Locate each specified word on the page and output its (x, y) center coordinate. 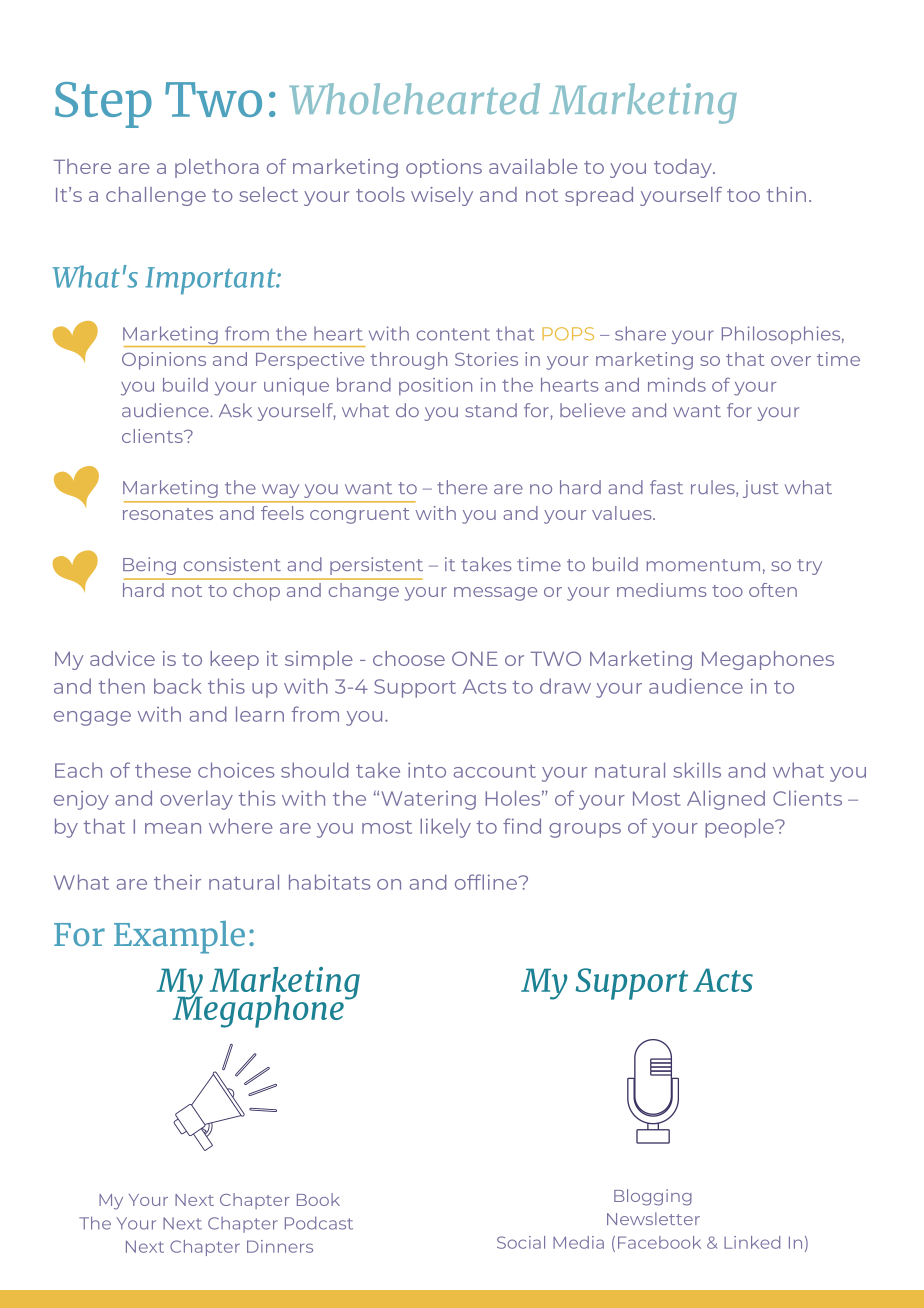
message (495, 594)
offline (487, 882)
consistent (232, 564)
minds (677, 385)
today (684, 168)
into (427, 770)
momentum (703, 565)
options (444, 168)
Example (179, 937)
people (740, 828)
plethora (217, 168)
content (453, 334)
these (163, 770)
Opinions (164, 361)
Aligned (726, 800)
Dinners (280, 1246)
